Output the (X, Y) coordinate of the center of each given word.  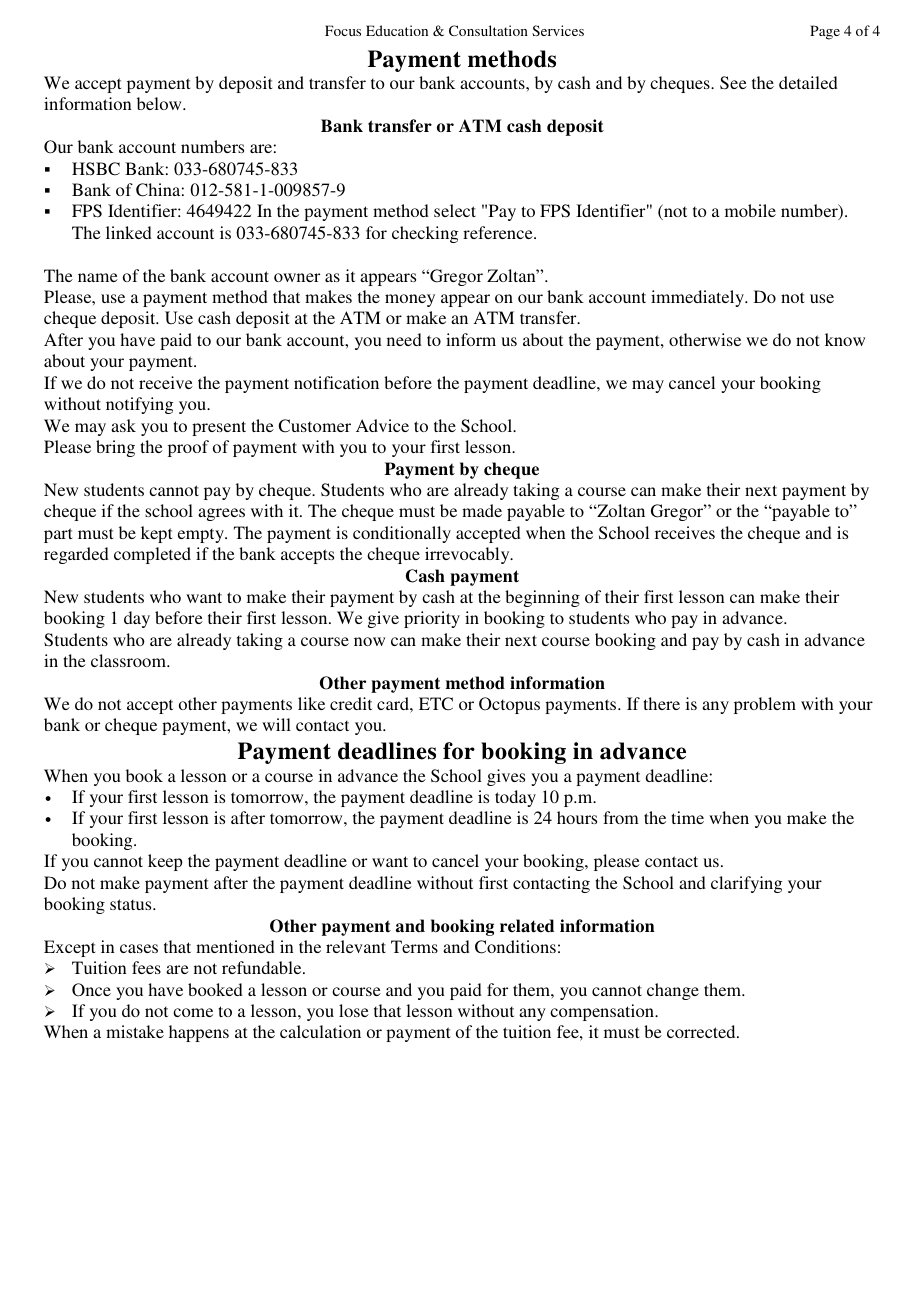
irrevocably (468, 555)
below (160, 103)
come (193, 1012)
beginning (542, 598)
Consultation (488, 30)
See (733, 83)
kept (156, 534)
